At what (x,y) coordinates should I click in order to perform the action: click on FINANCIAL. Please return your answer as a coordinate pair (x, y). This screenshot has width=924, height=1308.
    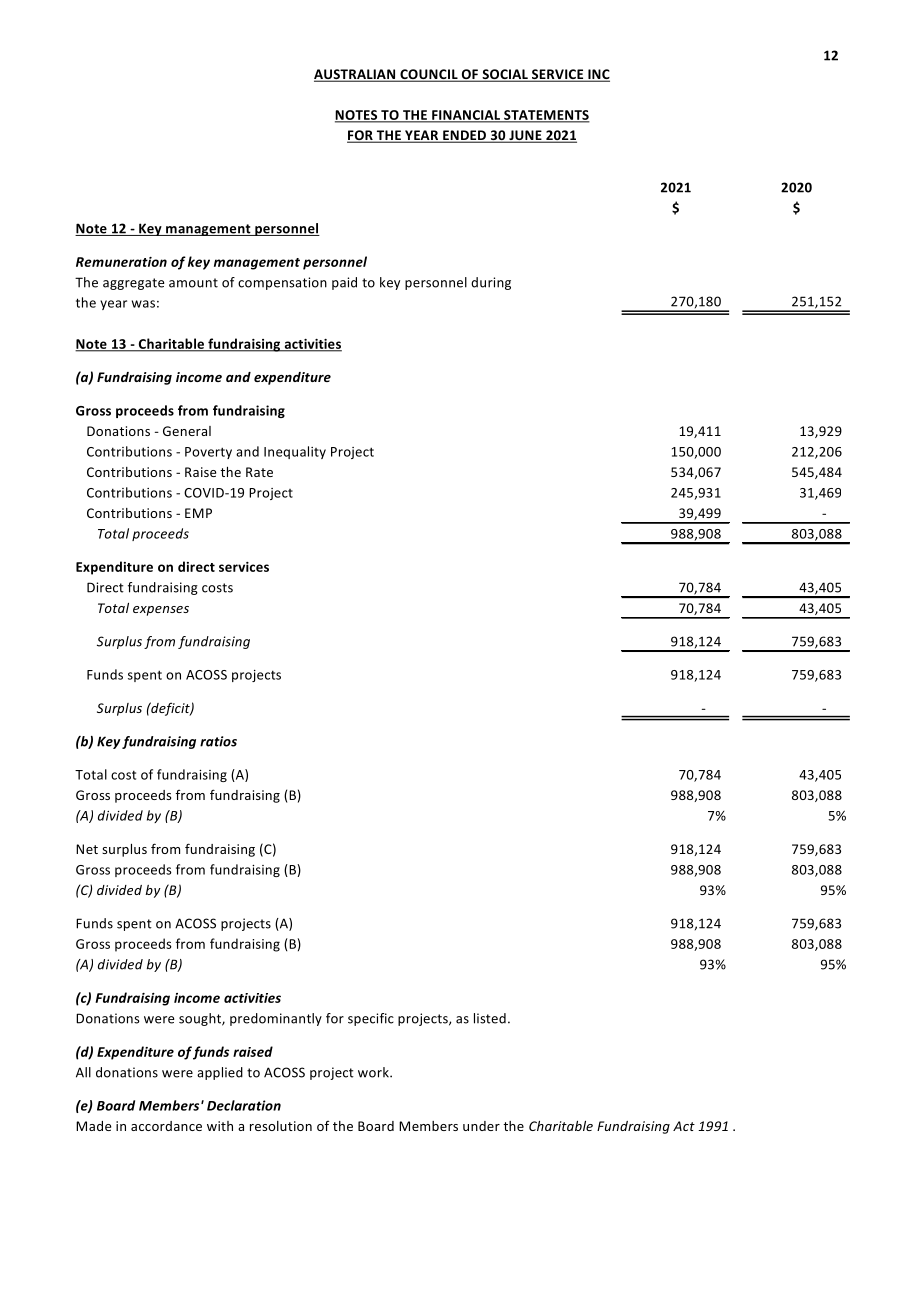
    Looking at the image, I should click on (466, 116).
